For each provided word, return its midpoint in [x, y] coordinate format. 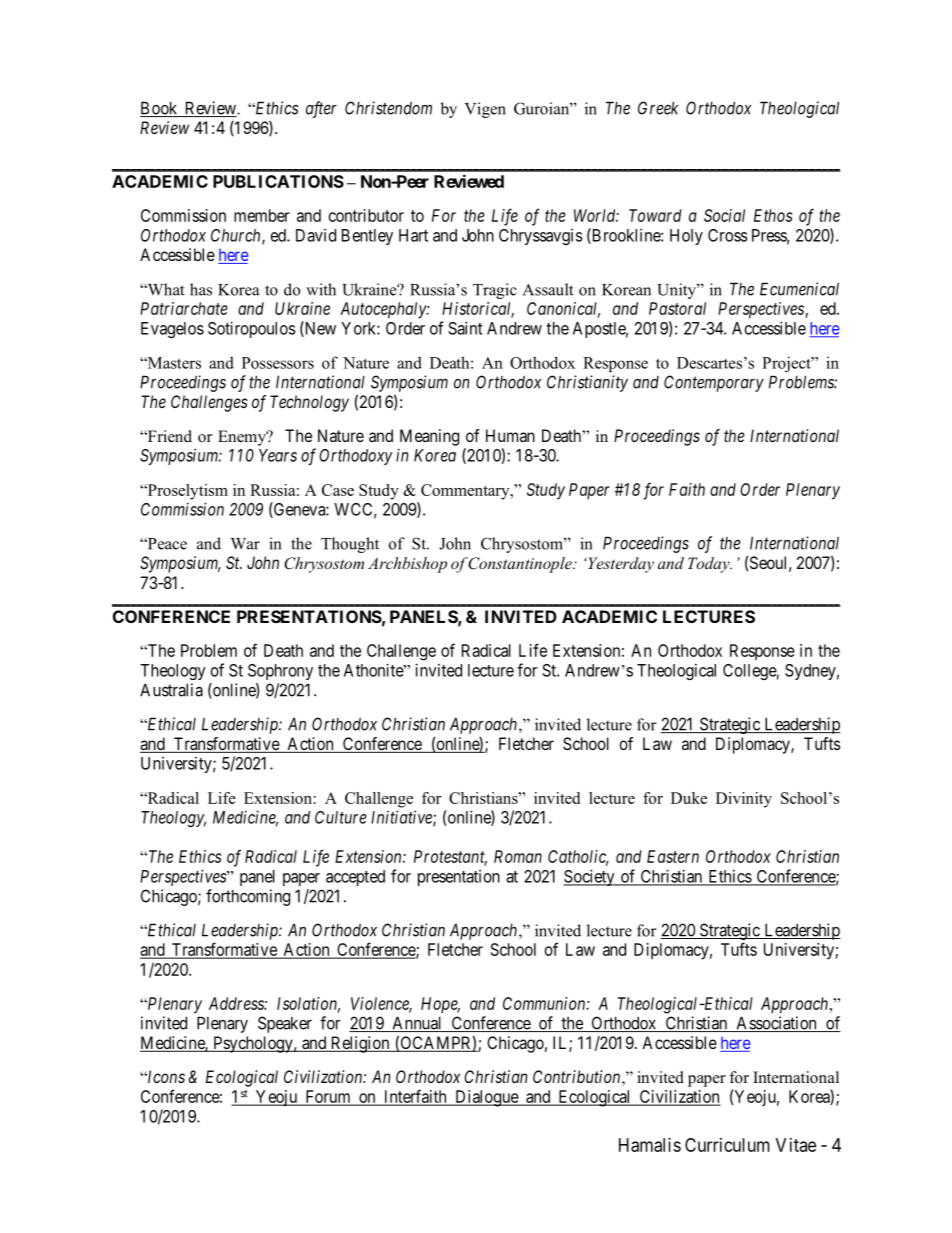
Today [710, 565]
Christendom [388, 108]
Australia [171, 690]
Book [160, 109]
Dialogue [486, 1098]
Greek [658, 108]
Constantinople [521, 565]
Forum [328, 1097]
